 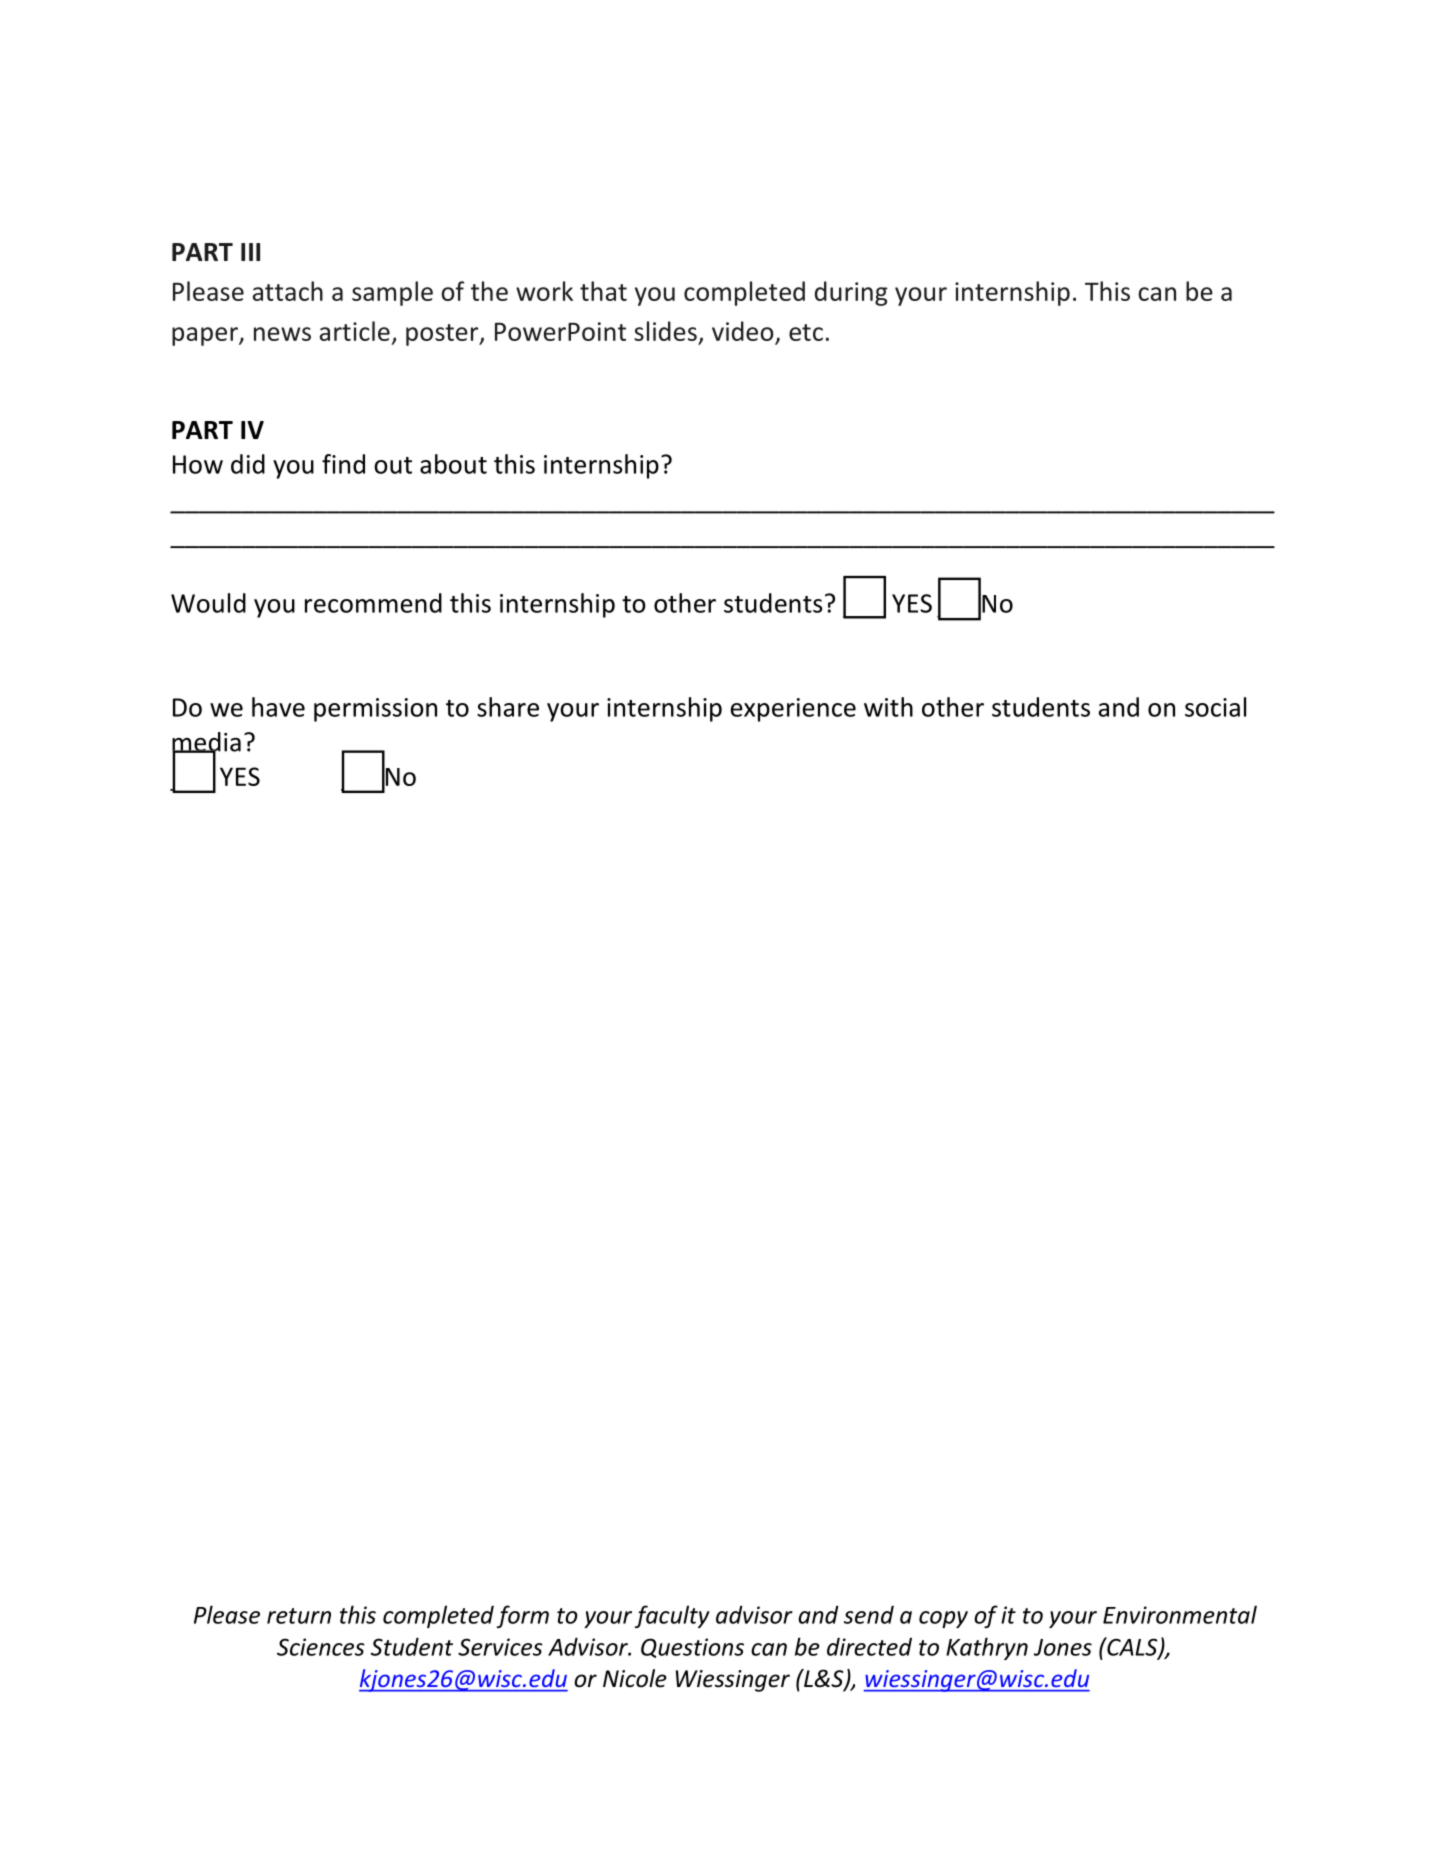 I want to click on social, so click(x=1215, y=707).
